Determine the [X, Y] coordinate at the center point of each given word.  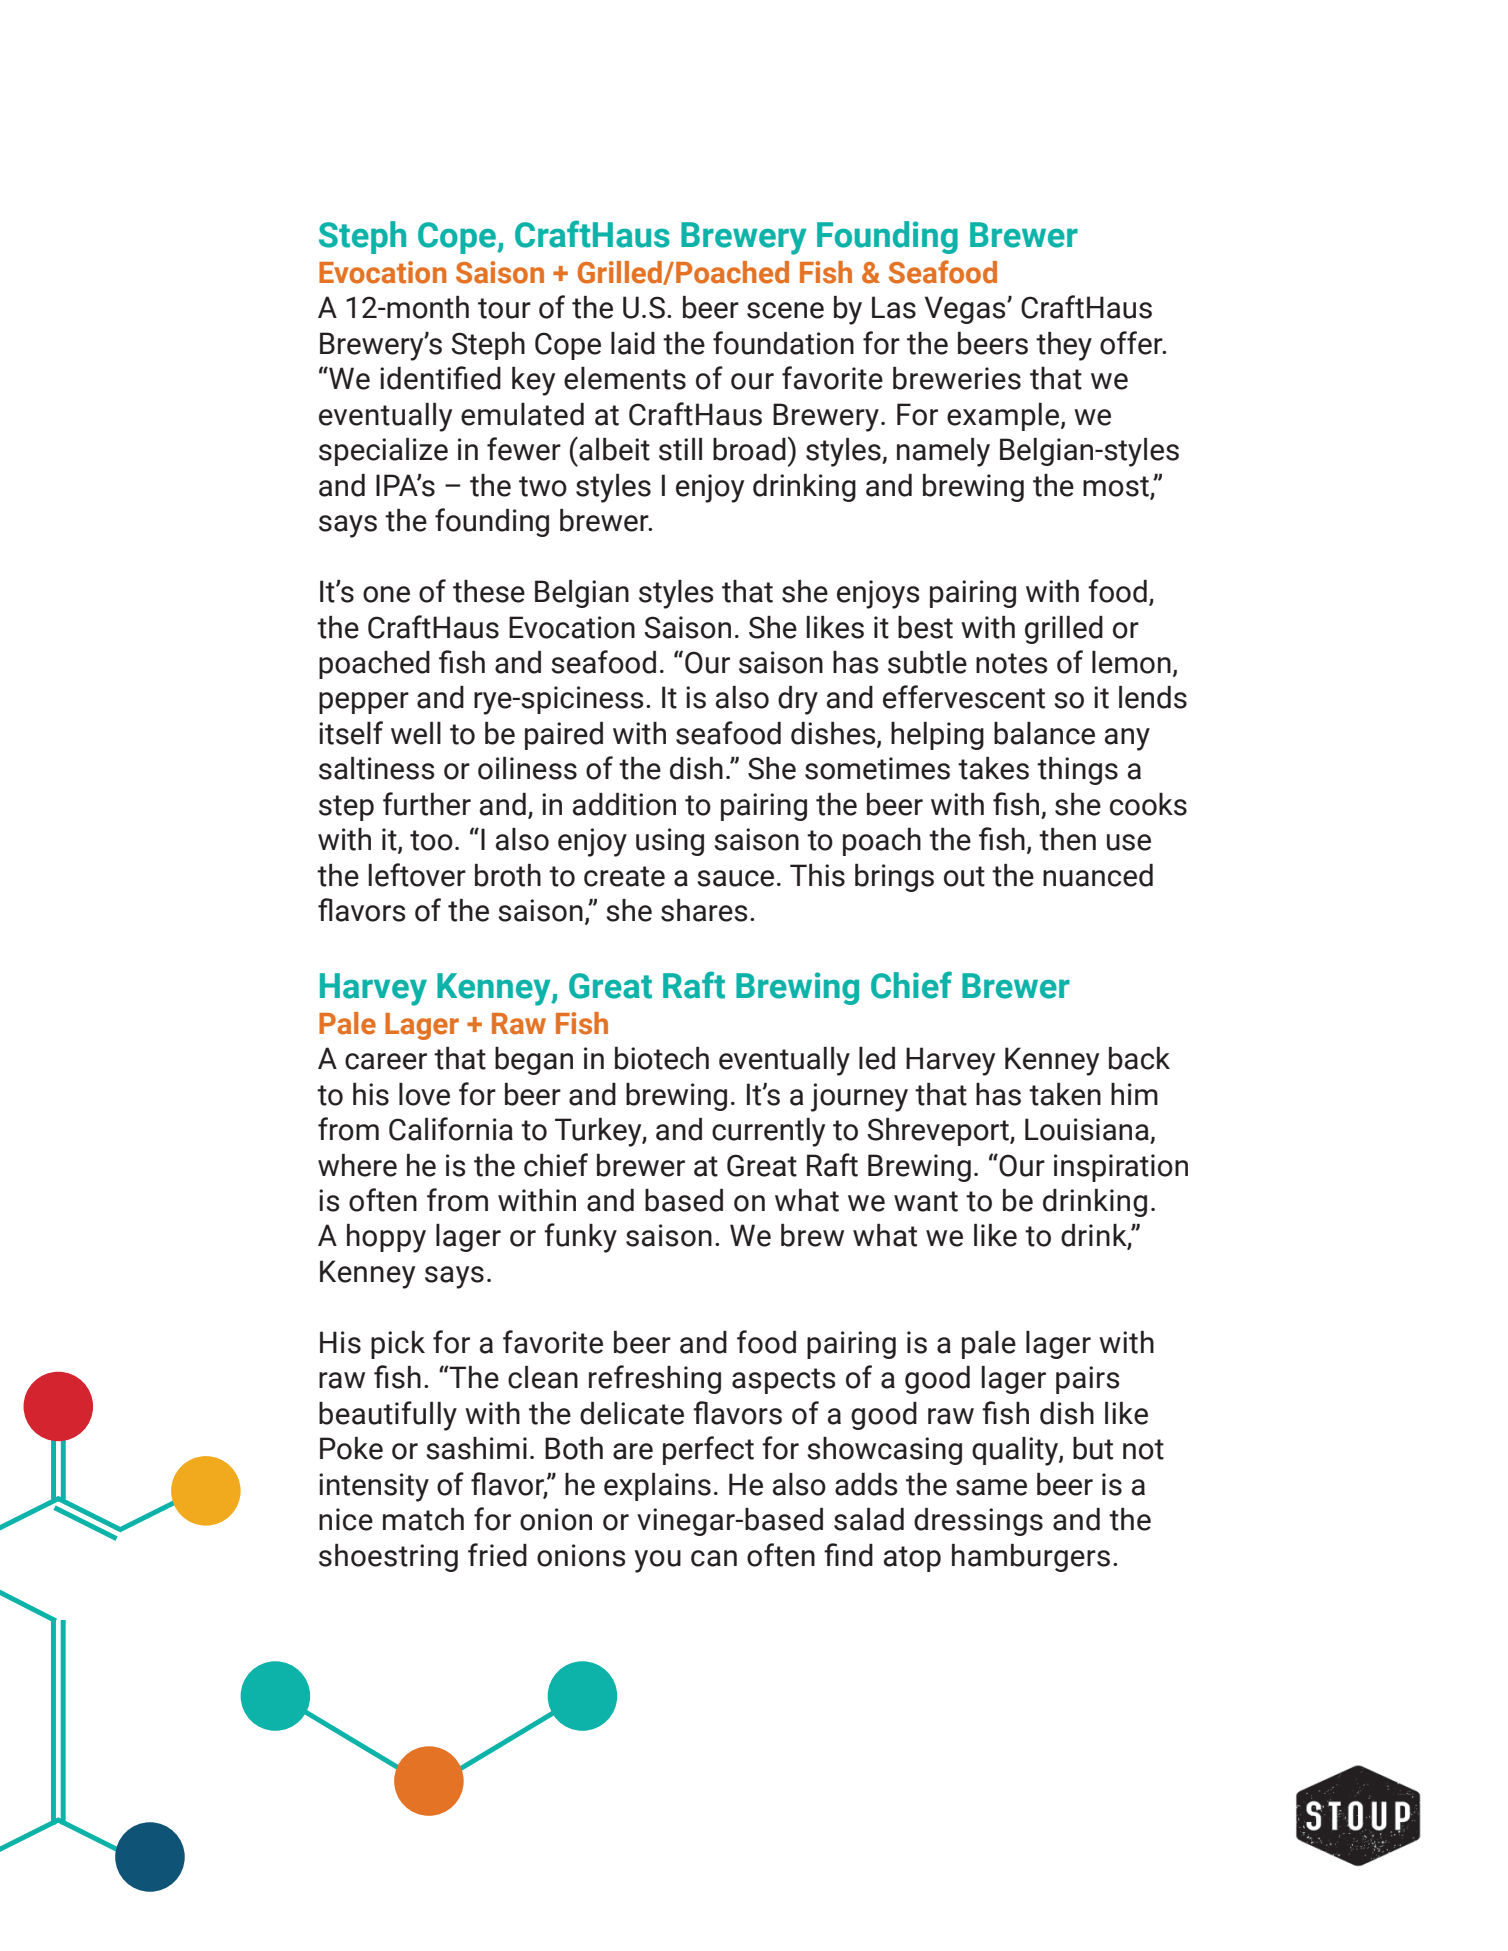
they [1064, 346]
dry [798, 700]
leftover [417, 875]
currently [768, 1132]
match [423, 1519]
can [714, 1558]
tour [504, 308]
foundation [783, 343]
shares [704, 910]
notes [1011, 663]
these [489, 591]
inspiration [1121, 1168]
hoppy [386, 1238]
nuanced [1098, 875]
